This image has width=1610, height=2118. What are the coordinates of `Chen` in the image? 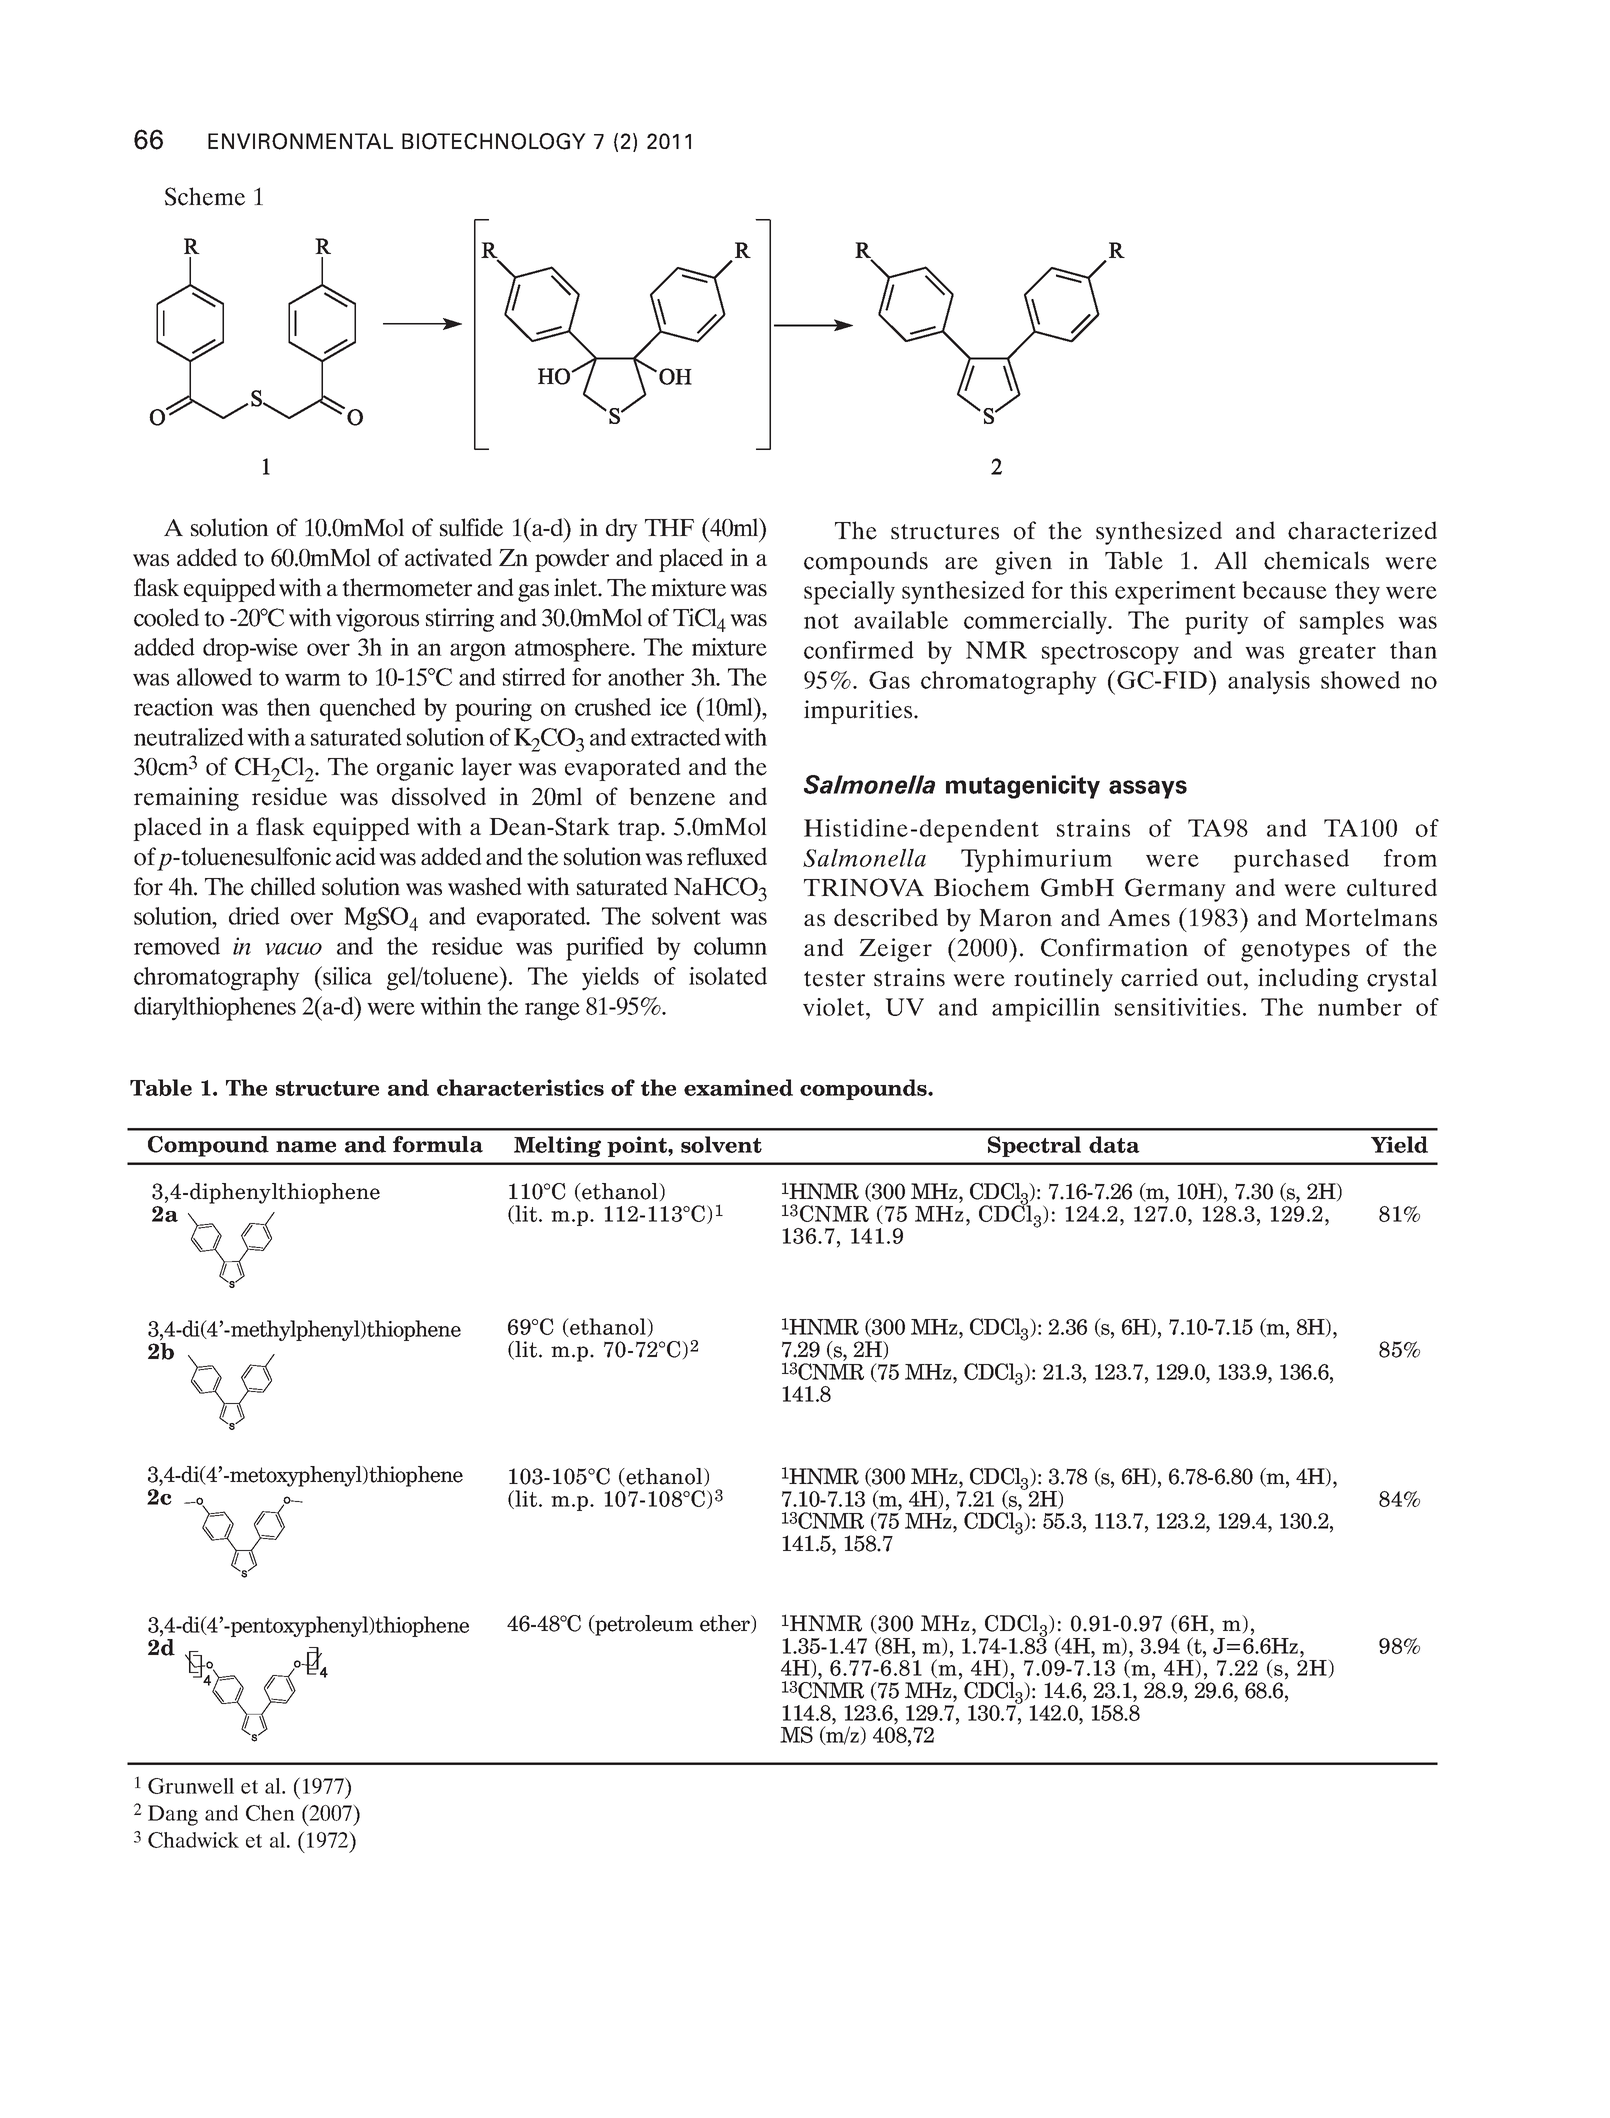 It's located at (270, 1813).
